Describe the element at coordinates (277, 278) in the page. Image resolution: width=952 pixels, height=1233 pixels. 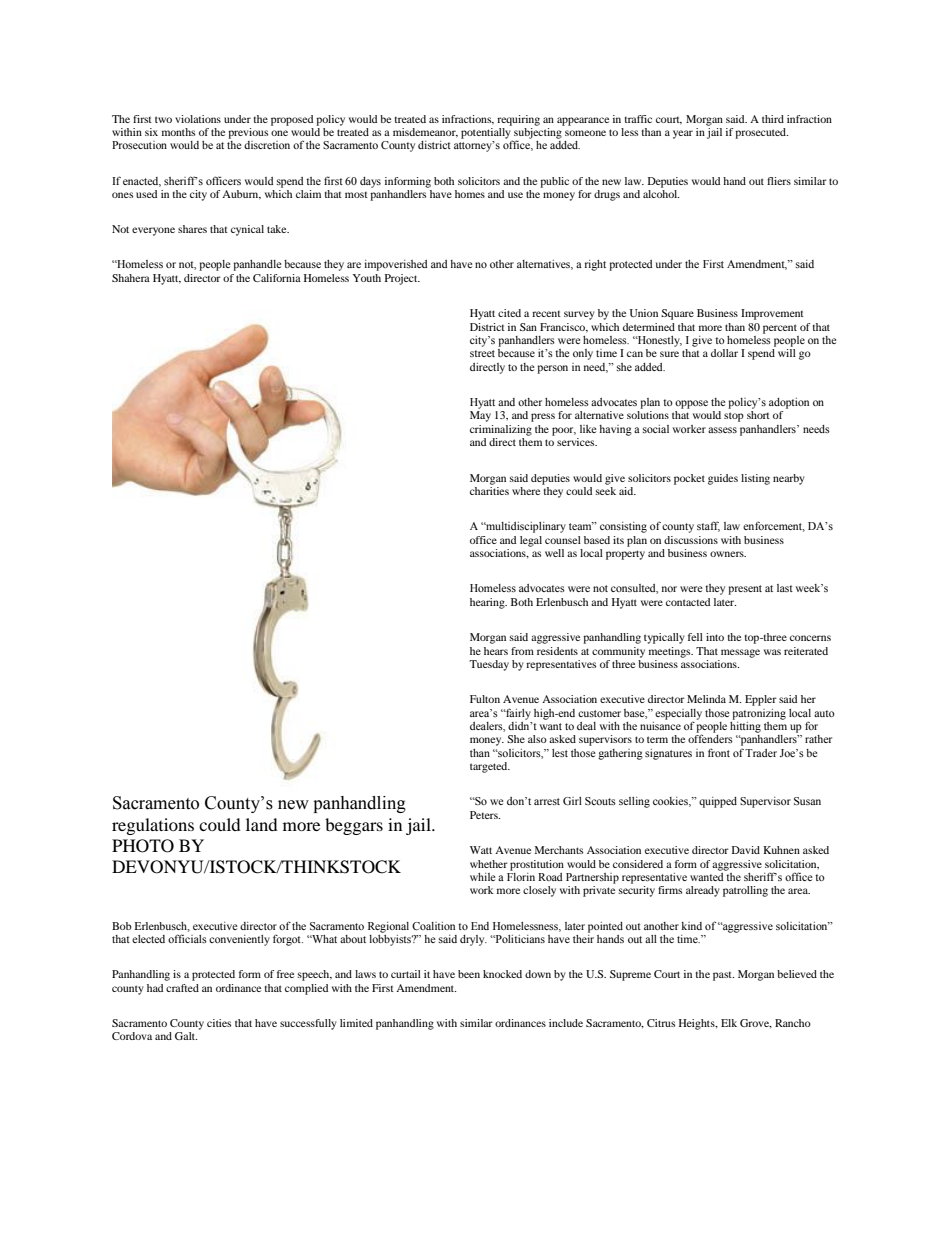
I see `California` at that location.
